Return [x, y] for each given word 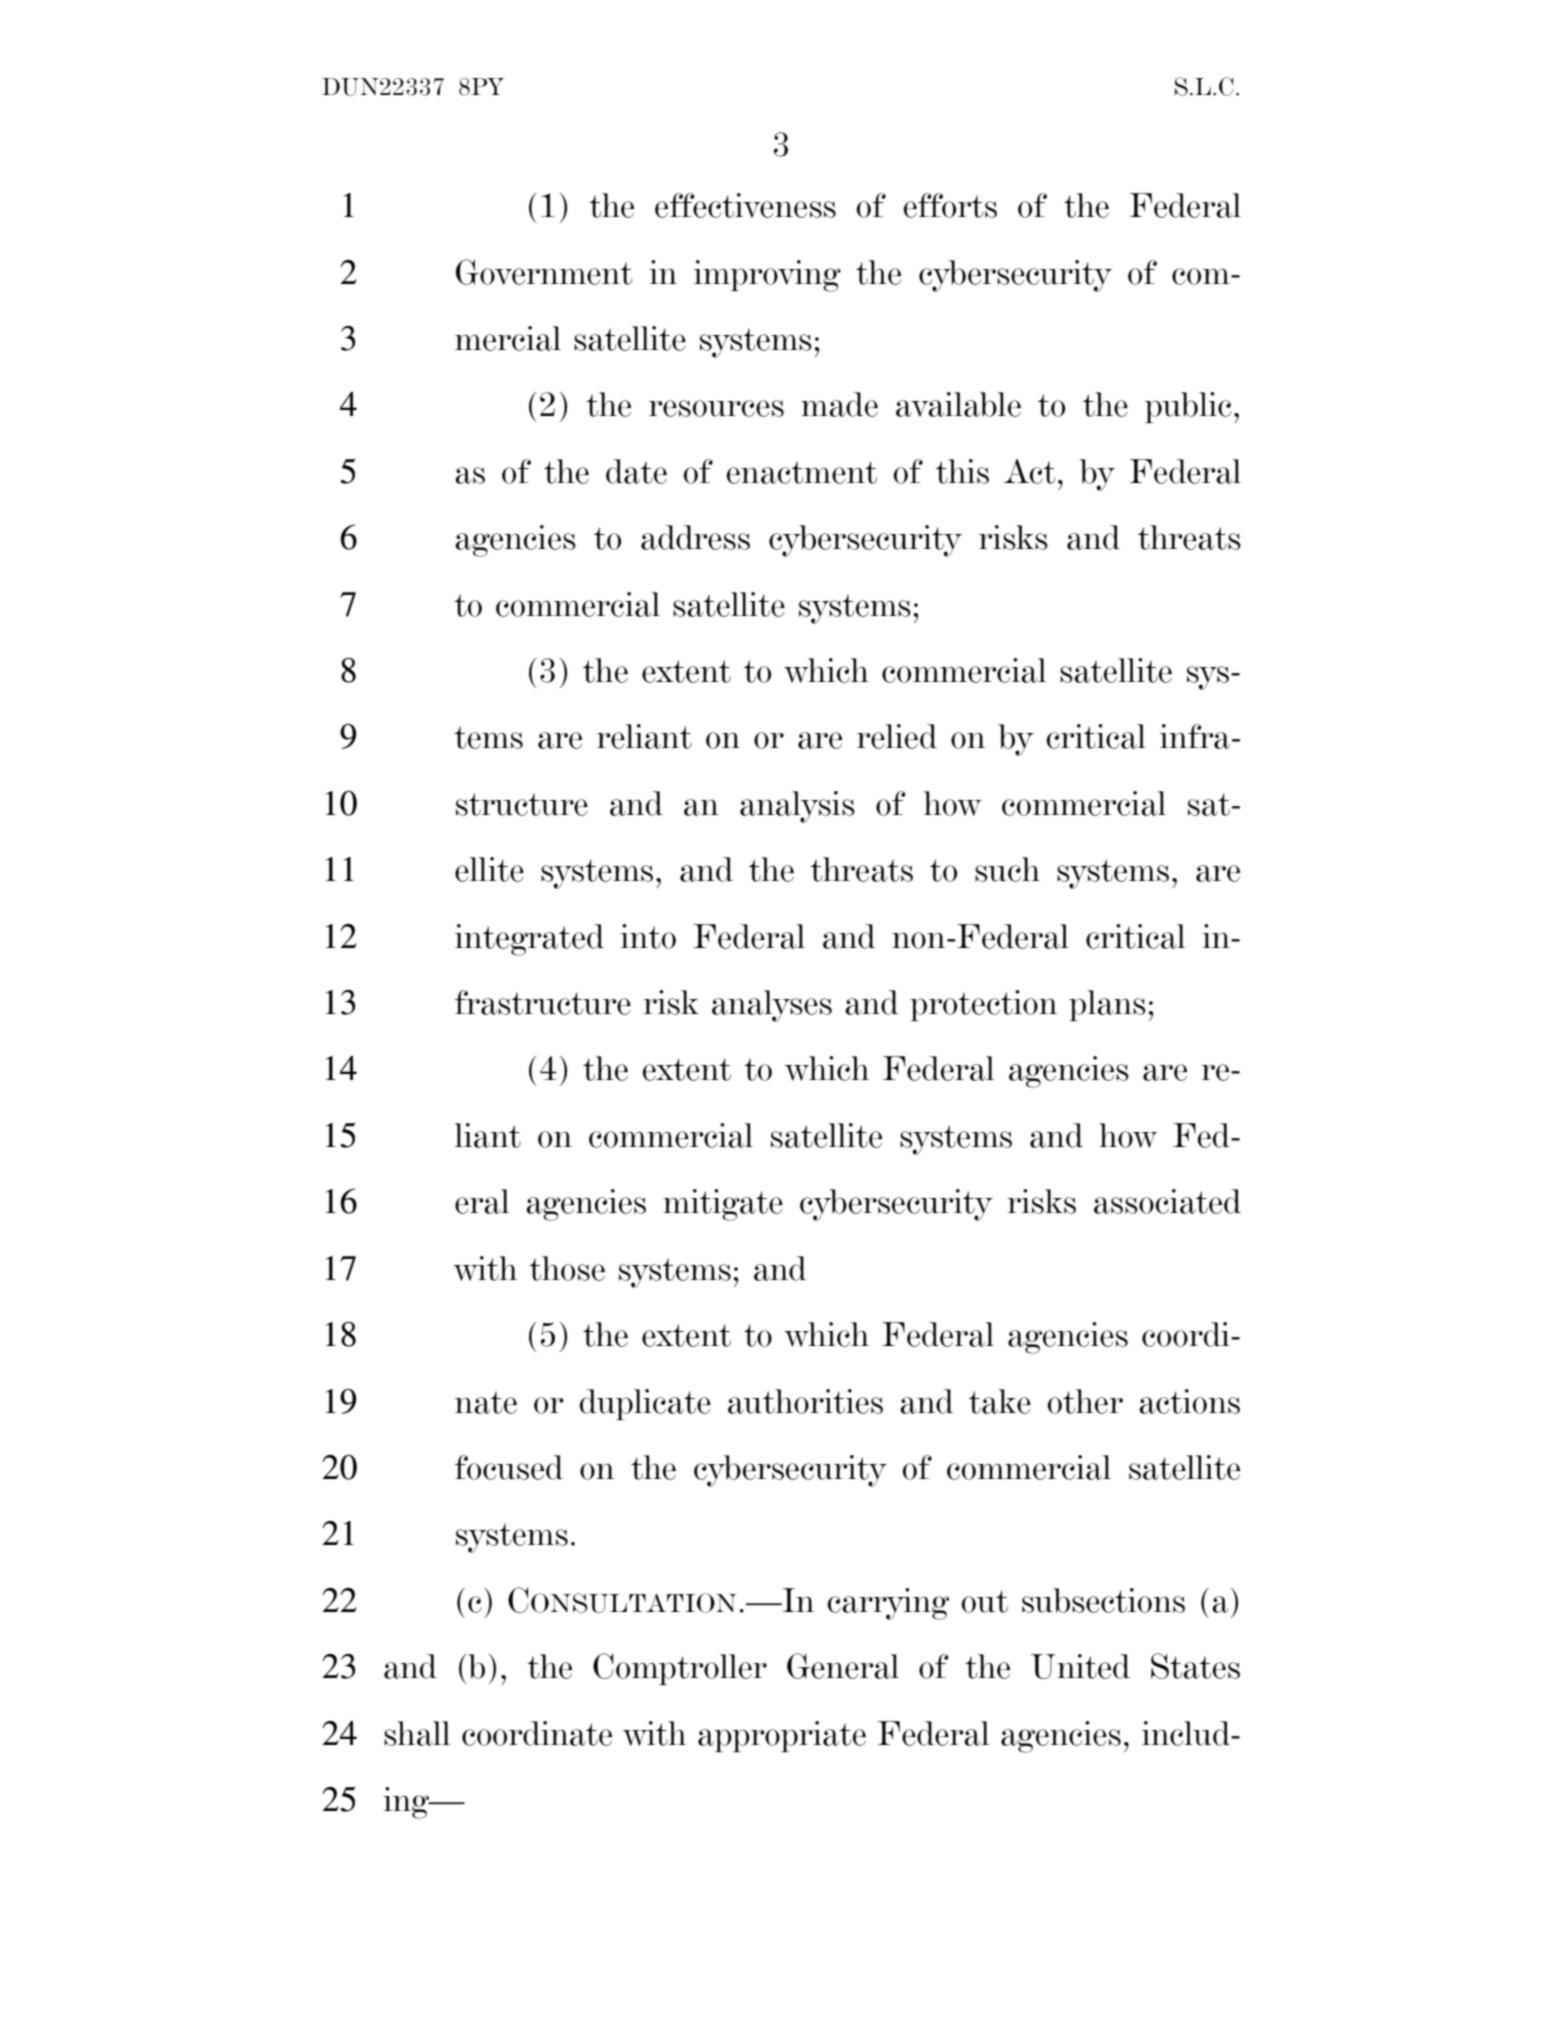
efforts [950, 205]
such [1007, 869]
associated [1167, 1201]
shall [417, 1733]
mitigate [723, 1205]
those [567, 1268]
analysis [797, 807]
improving [767, 276]
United [1080, 1666]
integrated [529, 940]
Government [544, 272]
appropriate [782, 1736]
